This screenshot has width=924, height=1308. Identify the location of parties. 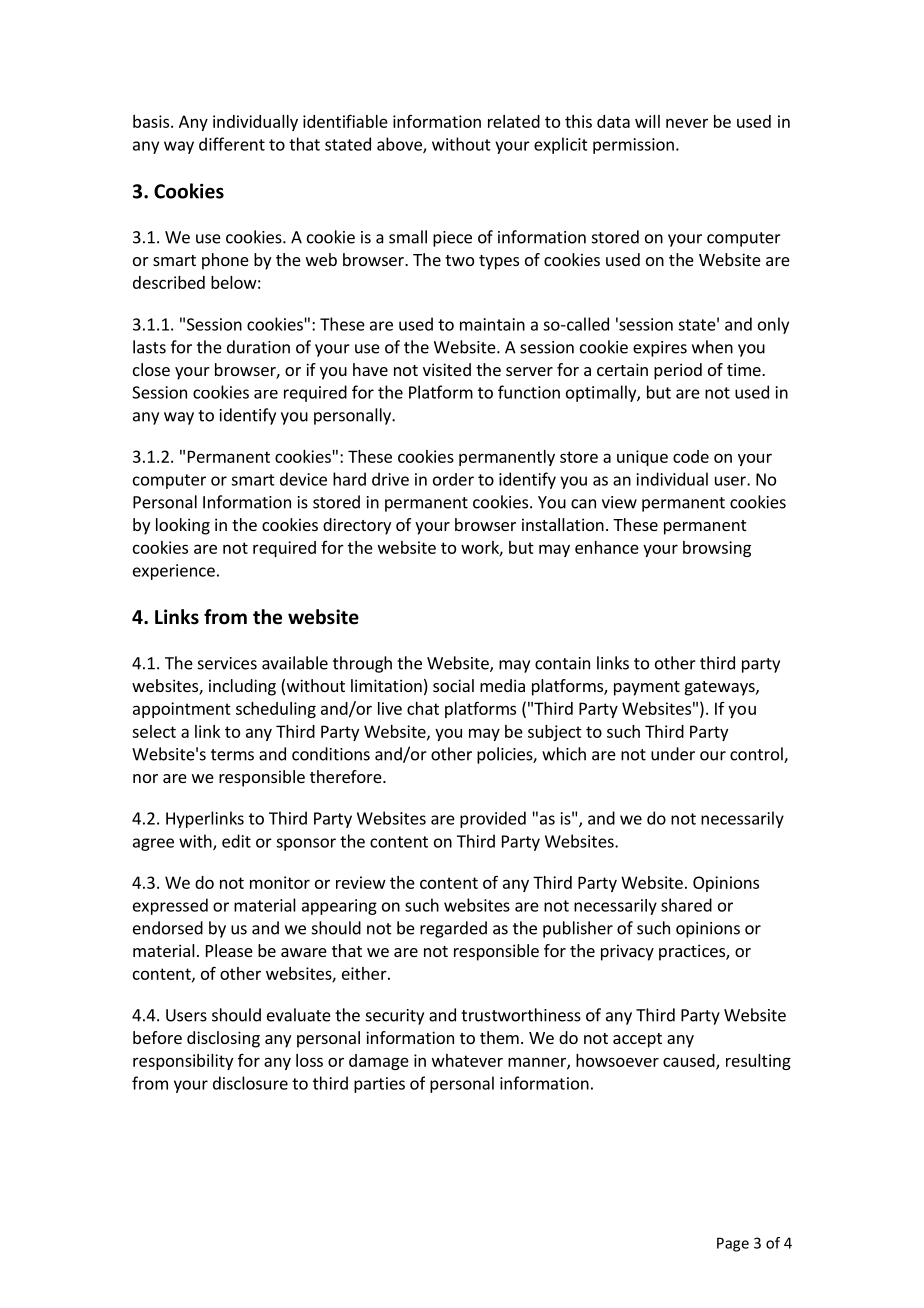
(379, 1085).
